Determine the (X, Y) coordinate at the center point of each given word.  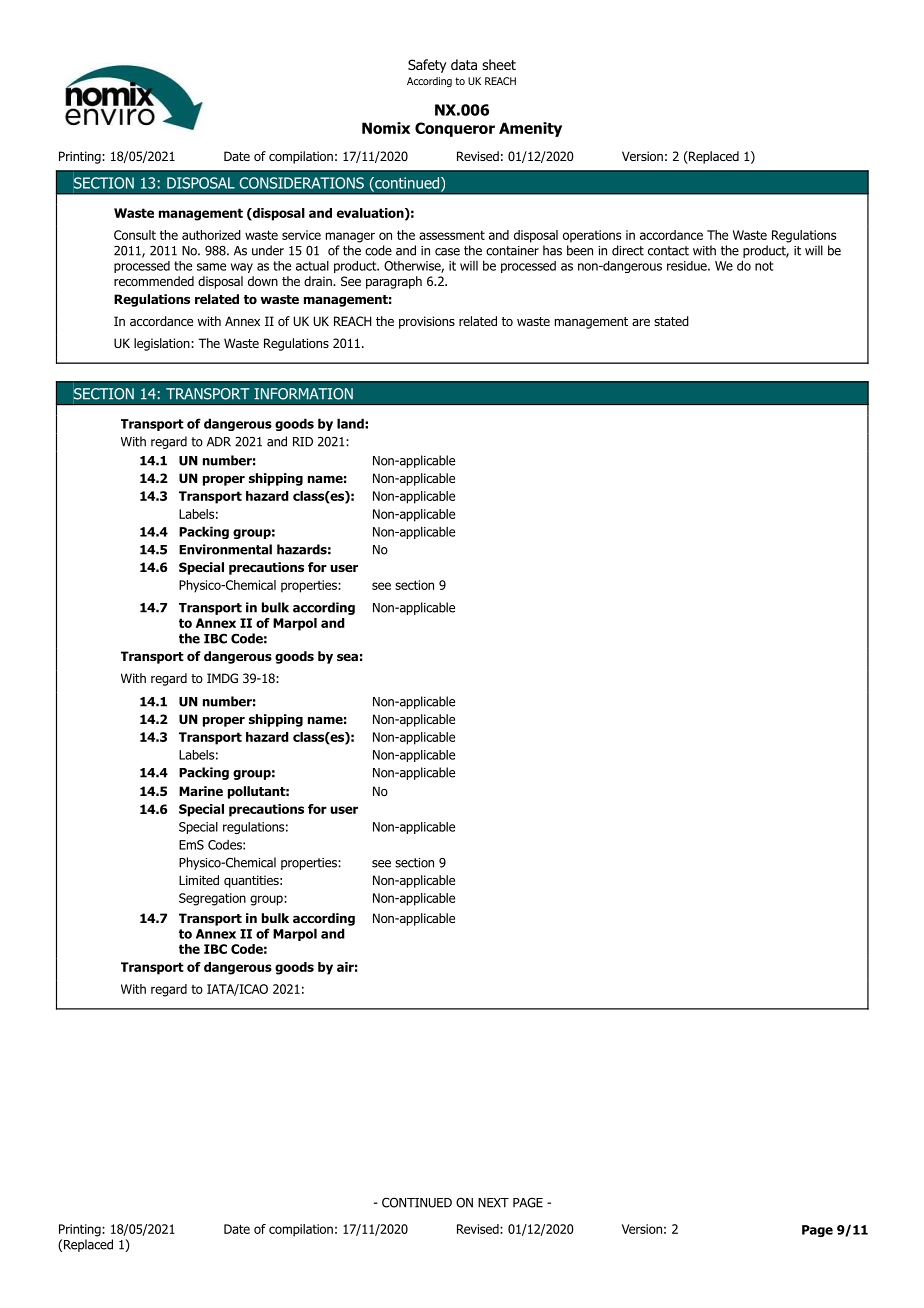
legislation (163, 344)
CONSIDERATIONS (302, 183)
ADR (219, 442)
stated (671, 321)
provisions (427, 322)
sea (347, 657)
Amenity (530, 129)
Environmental (225, 549)
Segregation (212, 899)
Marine (201, 791)
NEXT (493, 1203)
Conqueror (455, 129)
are (641, 322)
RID (303, 442)
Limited (199, 880)
